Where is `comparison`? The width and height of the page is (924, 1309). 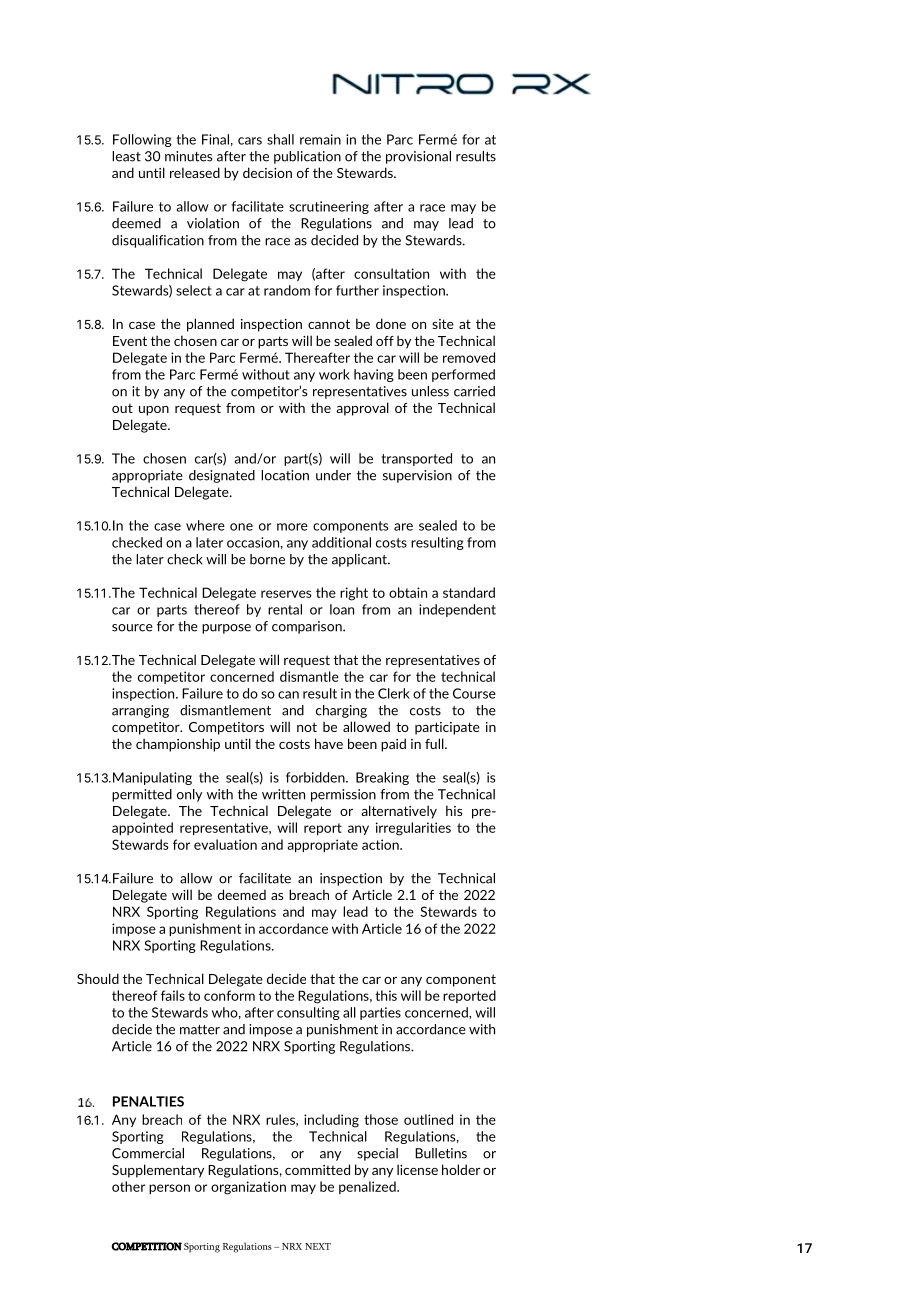 comparison is located at coordinates (308, 627).
